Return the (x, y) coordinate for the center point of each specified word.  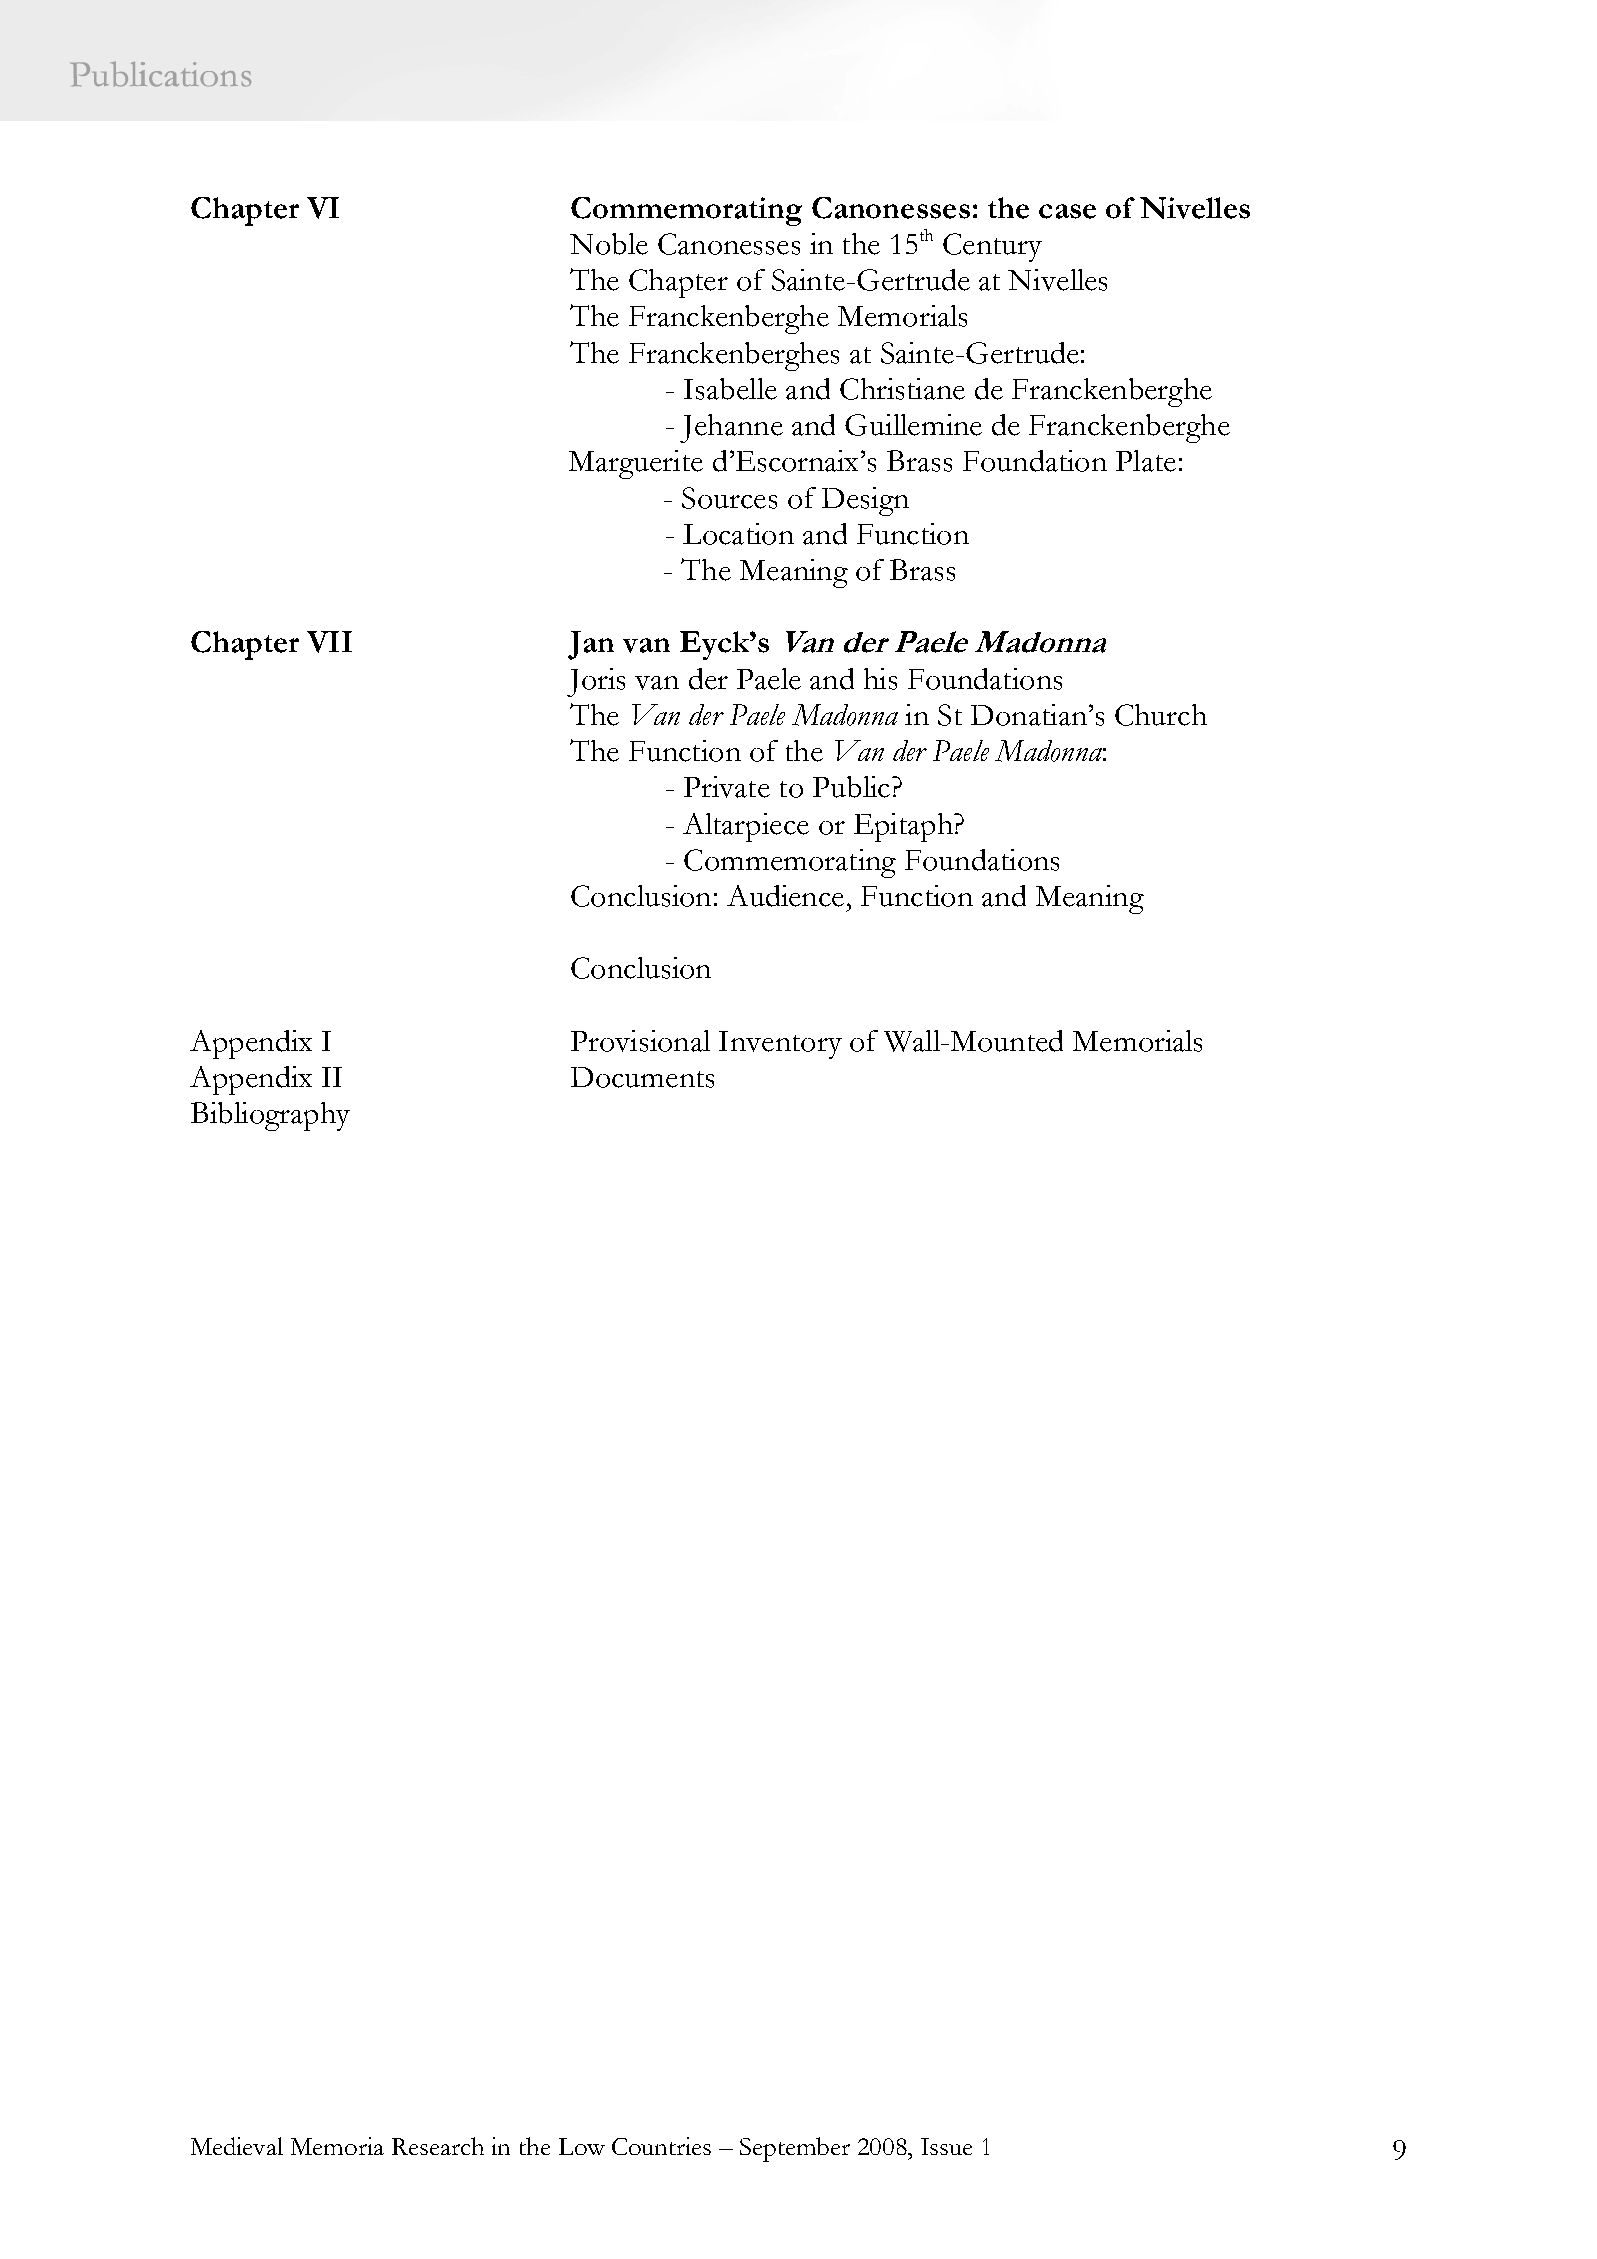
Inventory (780, 1045)
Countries (661, 2146)
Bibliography (270, 1116)
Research (438, 2146)
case (1067, 211)
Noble (609, 244)
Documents (642, 1077)
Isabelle (730, 389)
